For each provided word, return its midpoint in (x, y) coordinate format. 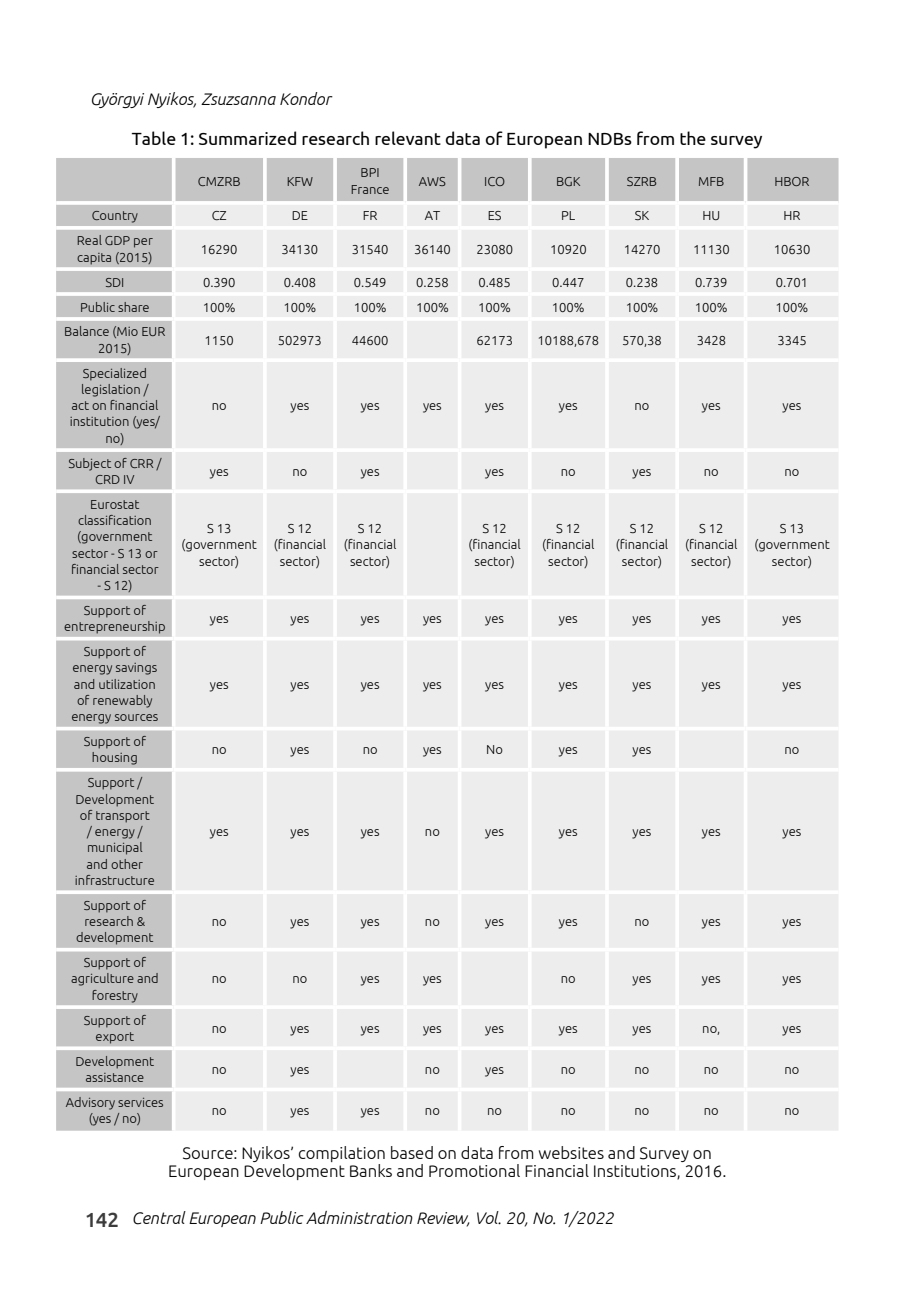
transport (123, 817)
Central (159, 1218)
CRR (141, 463)
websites (571, 1152)
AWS (432, 181)
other (127, 864)
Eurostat (115, 504)
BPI (370, 172)
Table (154, 138)
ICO (495, 181)
